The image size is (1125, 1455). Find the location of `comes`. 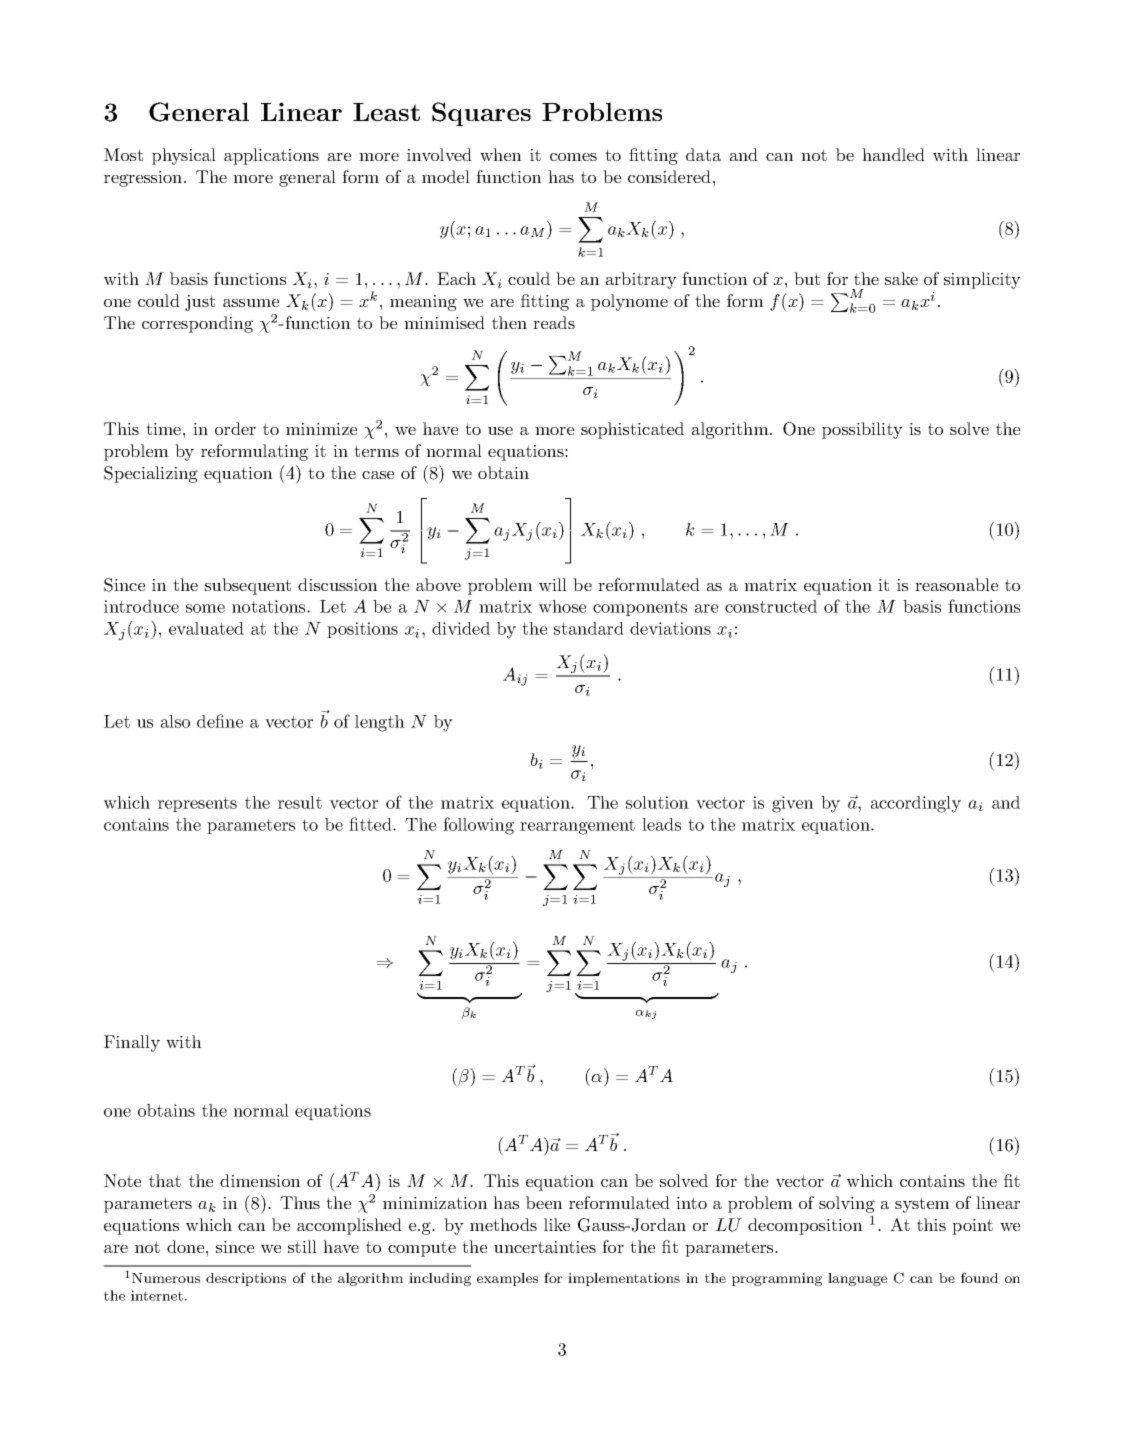

comes is located at coordinates (573, 157).
